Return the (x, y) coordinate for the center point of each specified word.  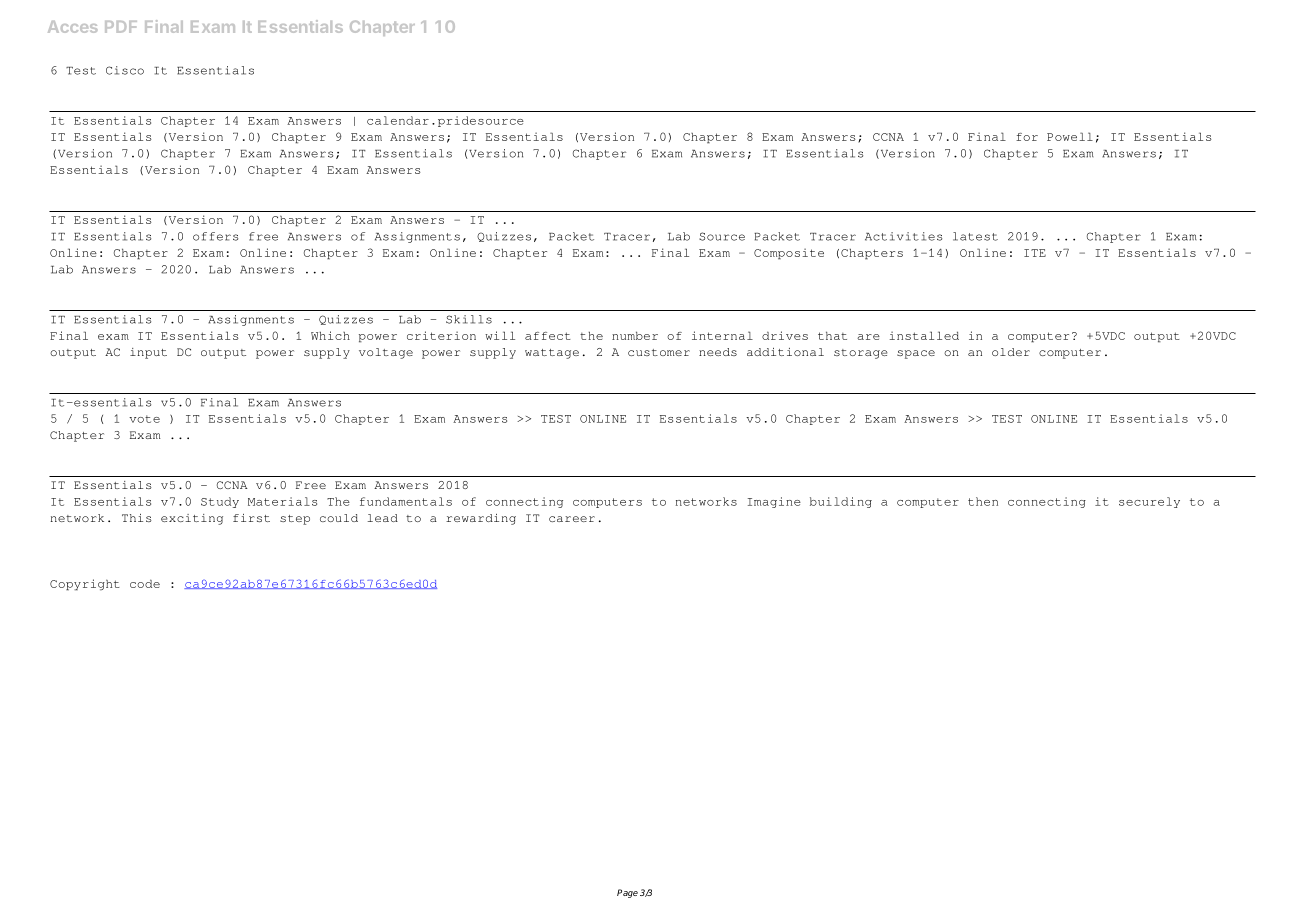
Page (627, 893)
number (635, 335)
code (145, 583)
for (1027, 137)
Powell (1070, 136)
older (1011, 352)
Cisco (125, 70)
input (148, 353)
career (572, 519)
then (983, 501)
